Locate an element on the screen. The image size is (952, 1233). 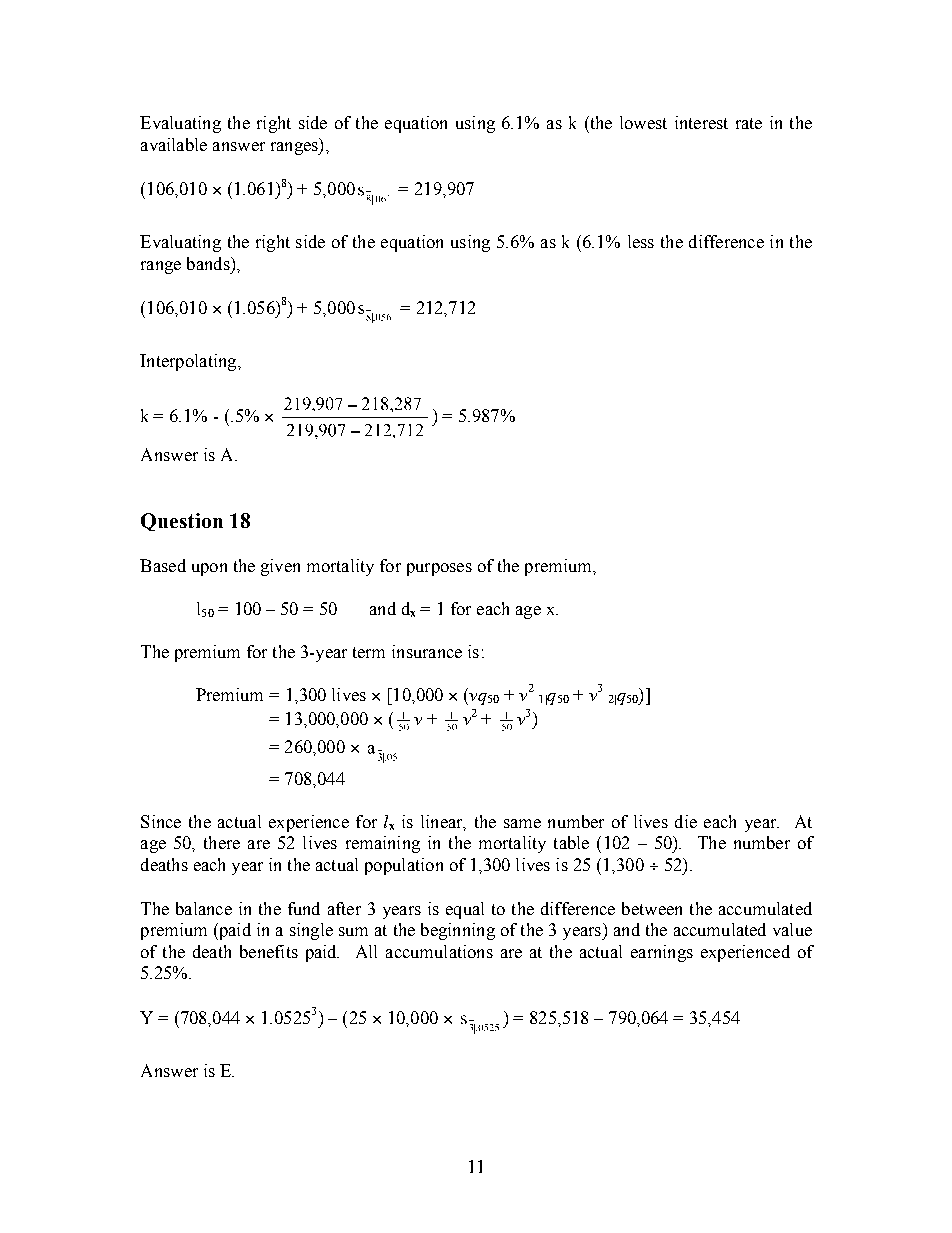
Interpolating is located at coordinates (189, 362).
